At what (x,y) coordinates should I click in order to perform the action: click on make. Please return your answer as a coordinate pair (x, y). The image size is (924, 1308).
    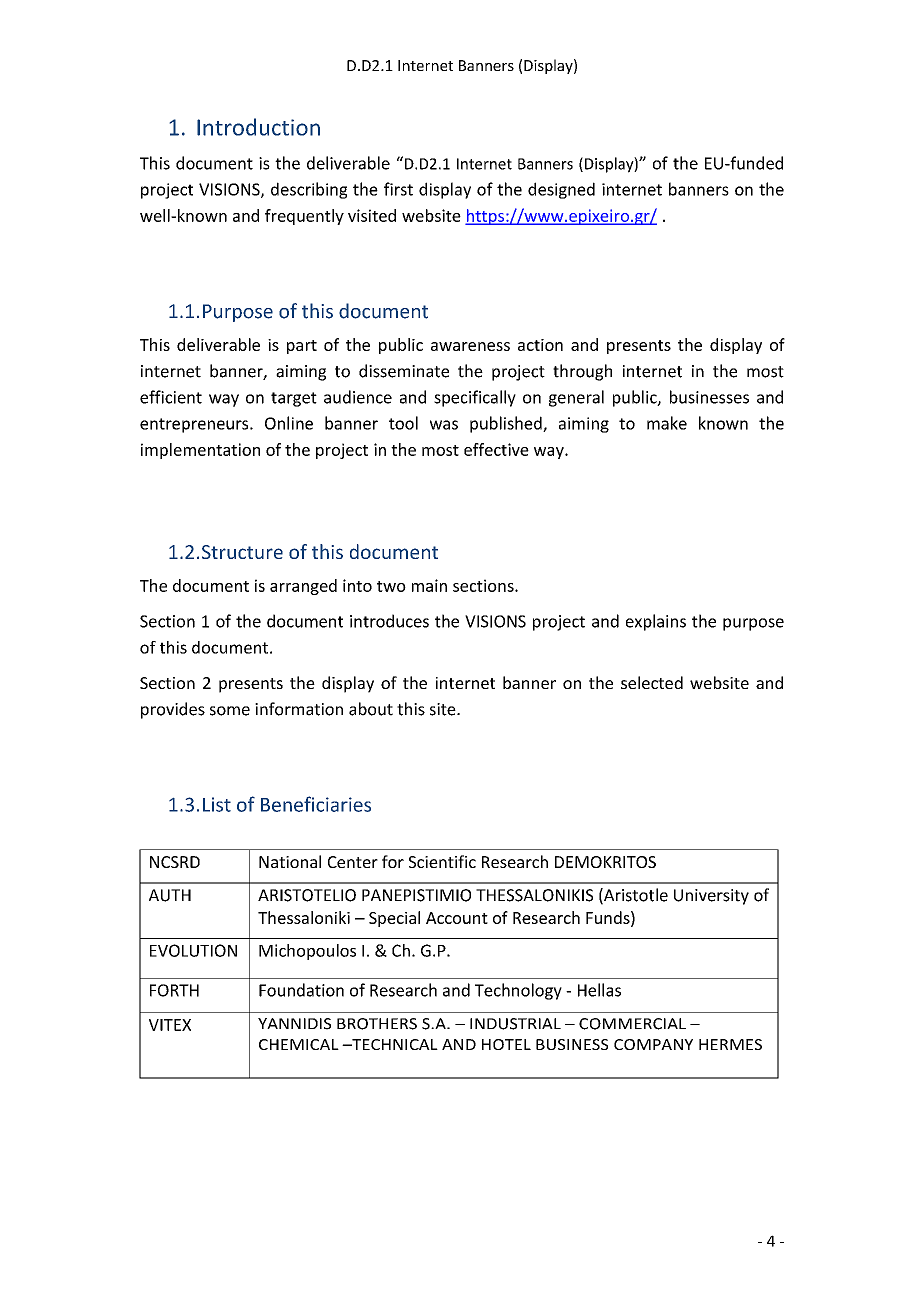
    Looking at the image, I should click on (667, 423).
